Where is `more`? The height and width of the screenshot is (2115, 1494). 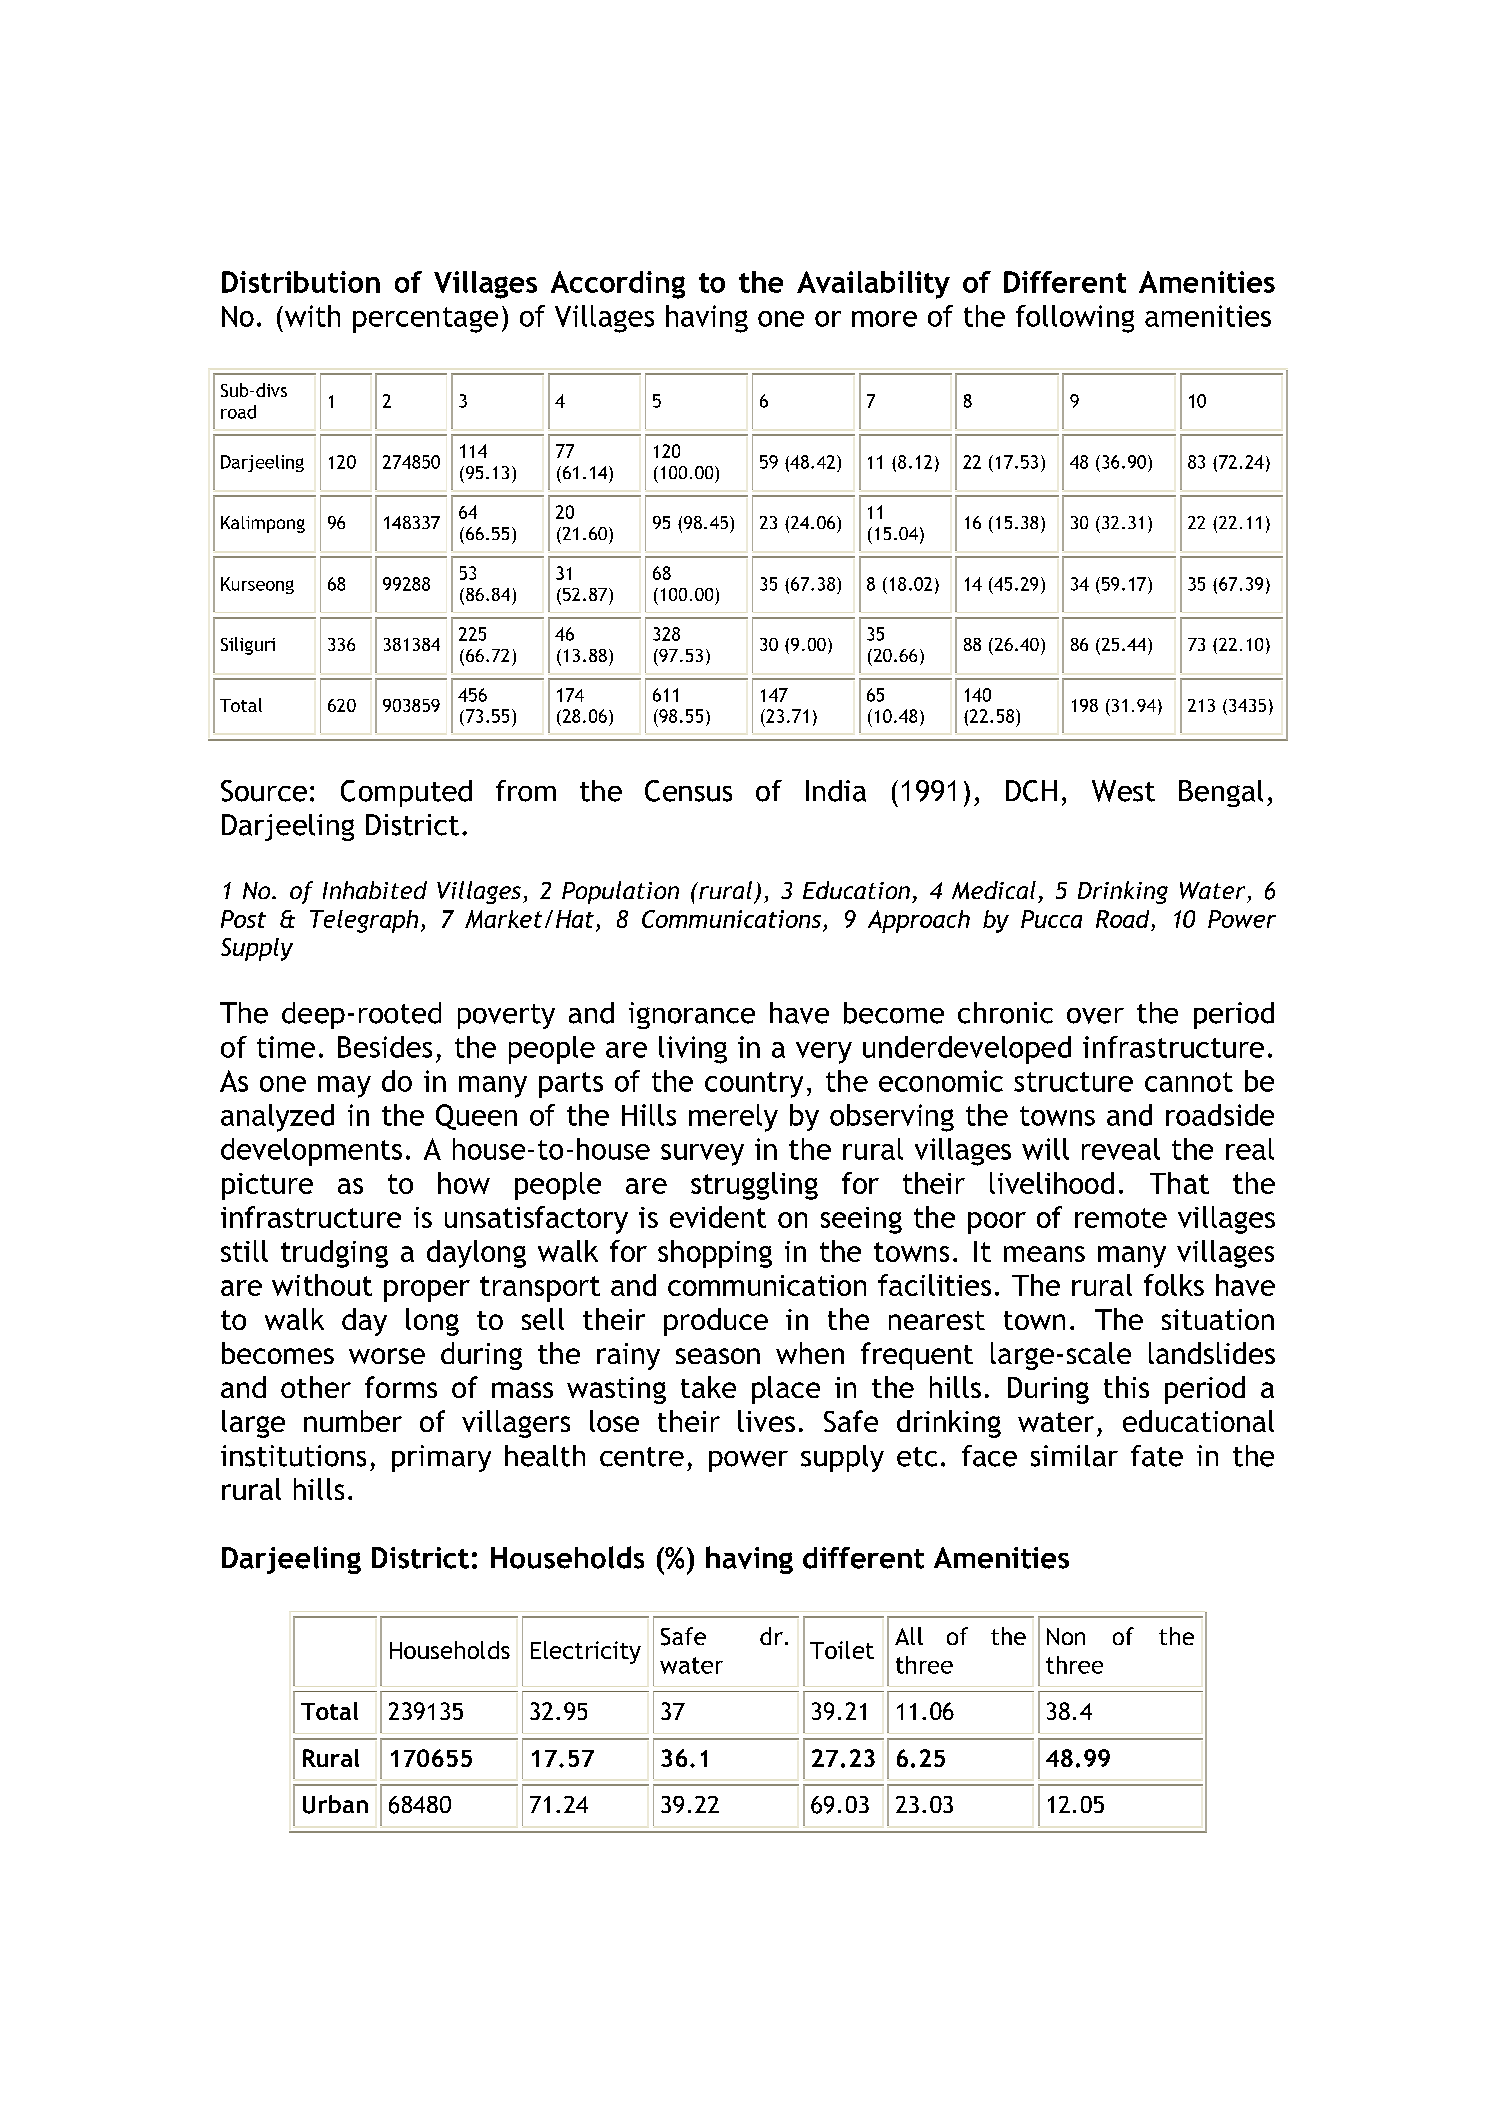 more is located at coordinates (884, 319).
